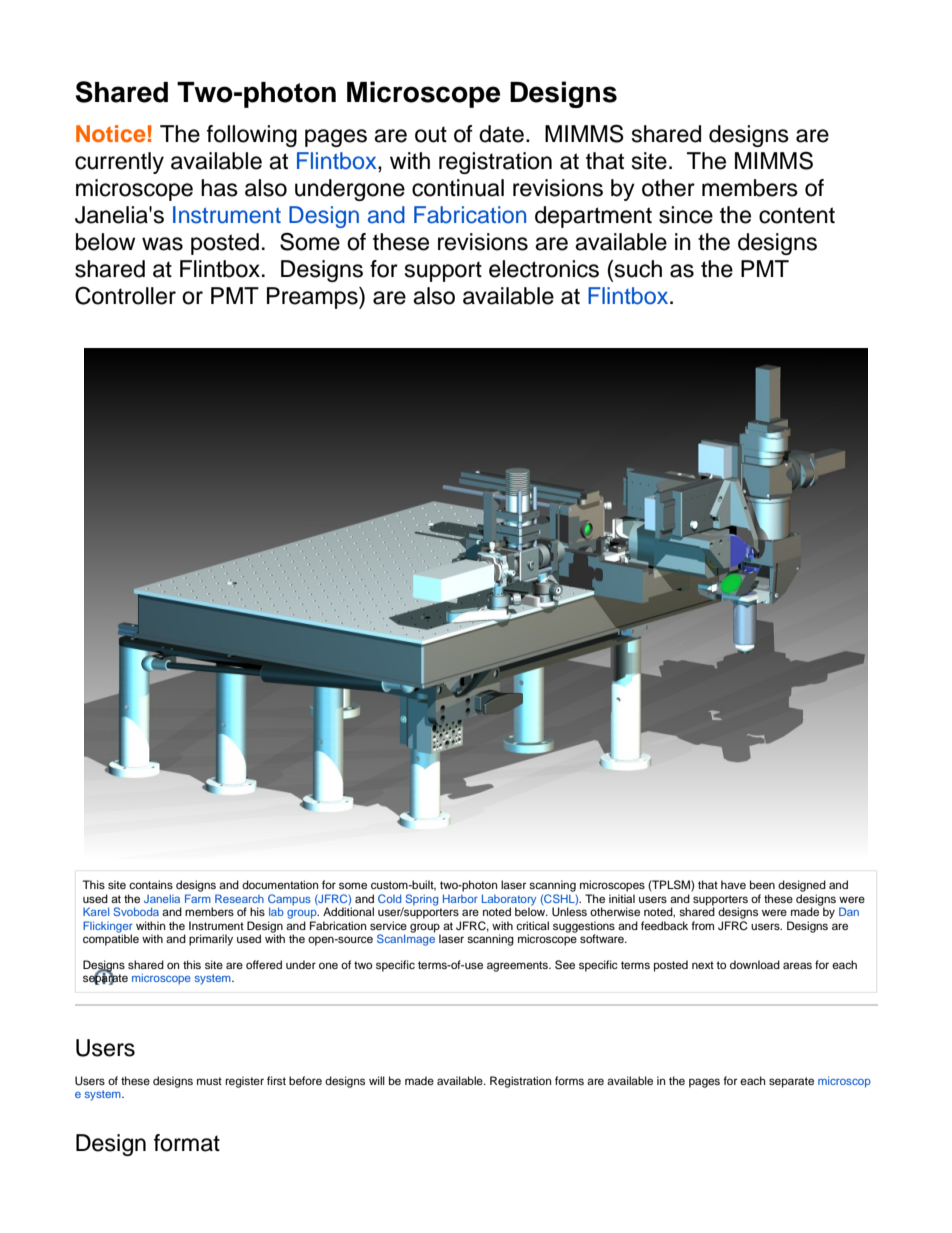 This screenshot has height=1233, width=952. Describe the element at coordinates (797, 215) in the screenshot. I see `content` at that location.
